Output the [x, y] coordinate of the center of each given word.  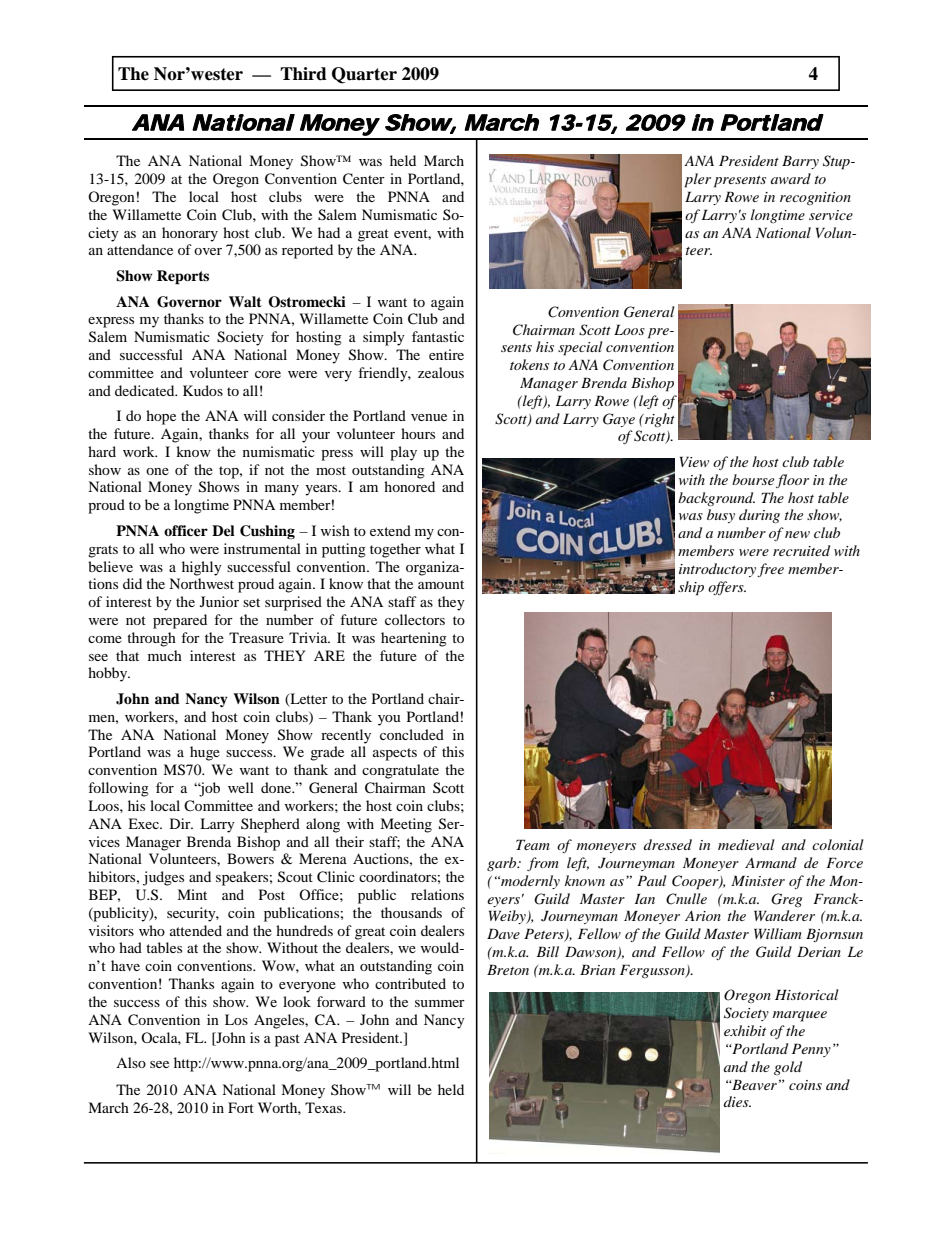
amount [441, 584]
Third [303, 74]
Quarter [364, 75]
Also [131, 1062]
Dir [181, 823]
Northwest [201, 583]
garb [503, 864]
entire [446, 354]
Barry [800, 162]
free [770, 570]
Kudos [203, 390]
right [659, 420]
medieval [746, 844]
